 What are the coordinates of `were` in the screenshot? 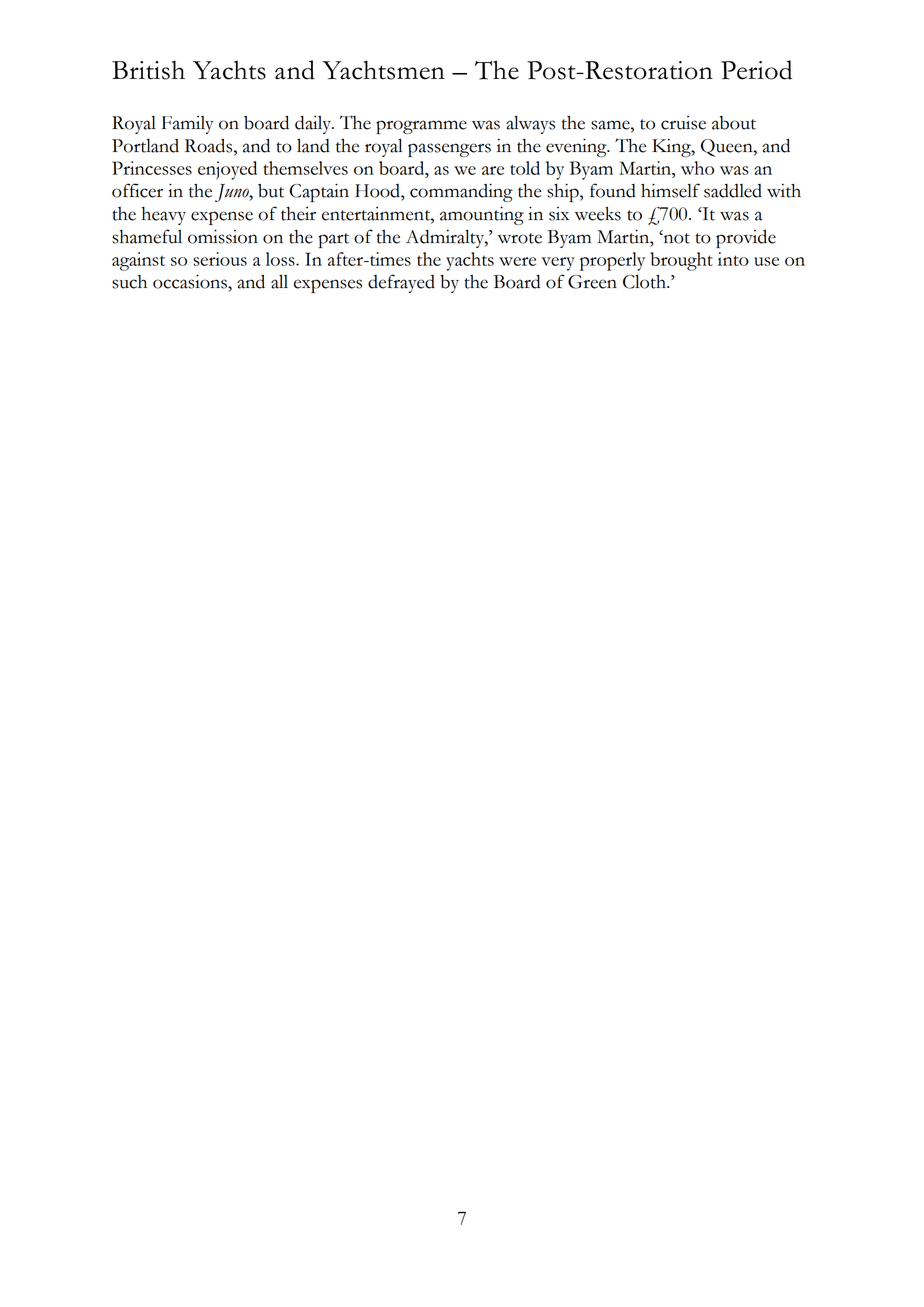 It's located at (517, 261).
